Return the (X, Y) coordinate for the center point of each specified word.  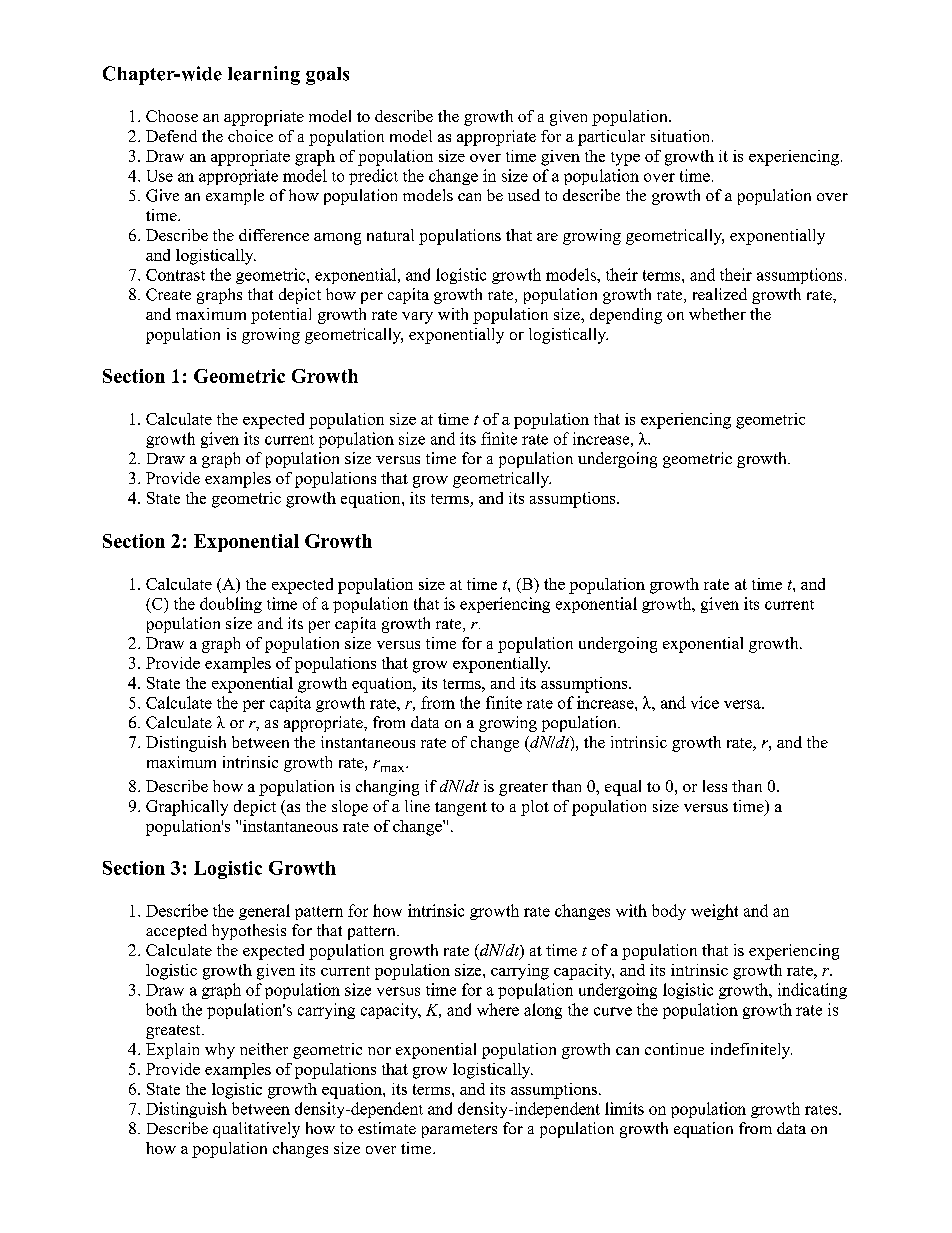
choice (250, 136)
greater (523, 789)
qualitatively (256, 1130)
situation (682, 136)
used (524, 195)
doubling (231, 605)
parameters (459, 1131)
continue (674, 1049)
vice (705, 702)
